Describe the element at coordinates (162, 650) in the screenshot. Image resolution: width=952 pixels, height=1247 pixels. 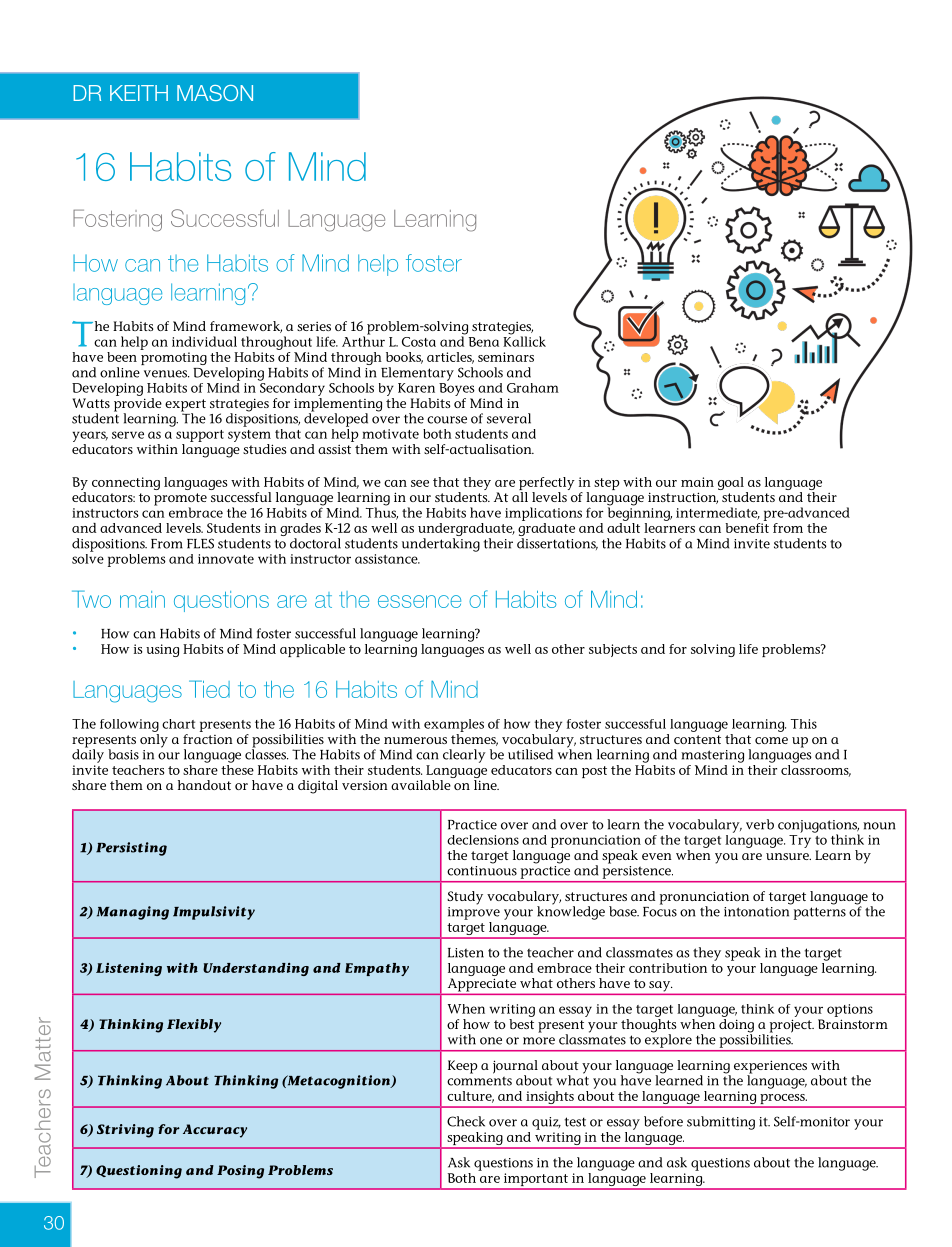
I see `using` at that location.
